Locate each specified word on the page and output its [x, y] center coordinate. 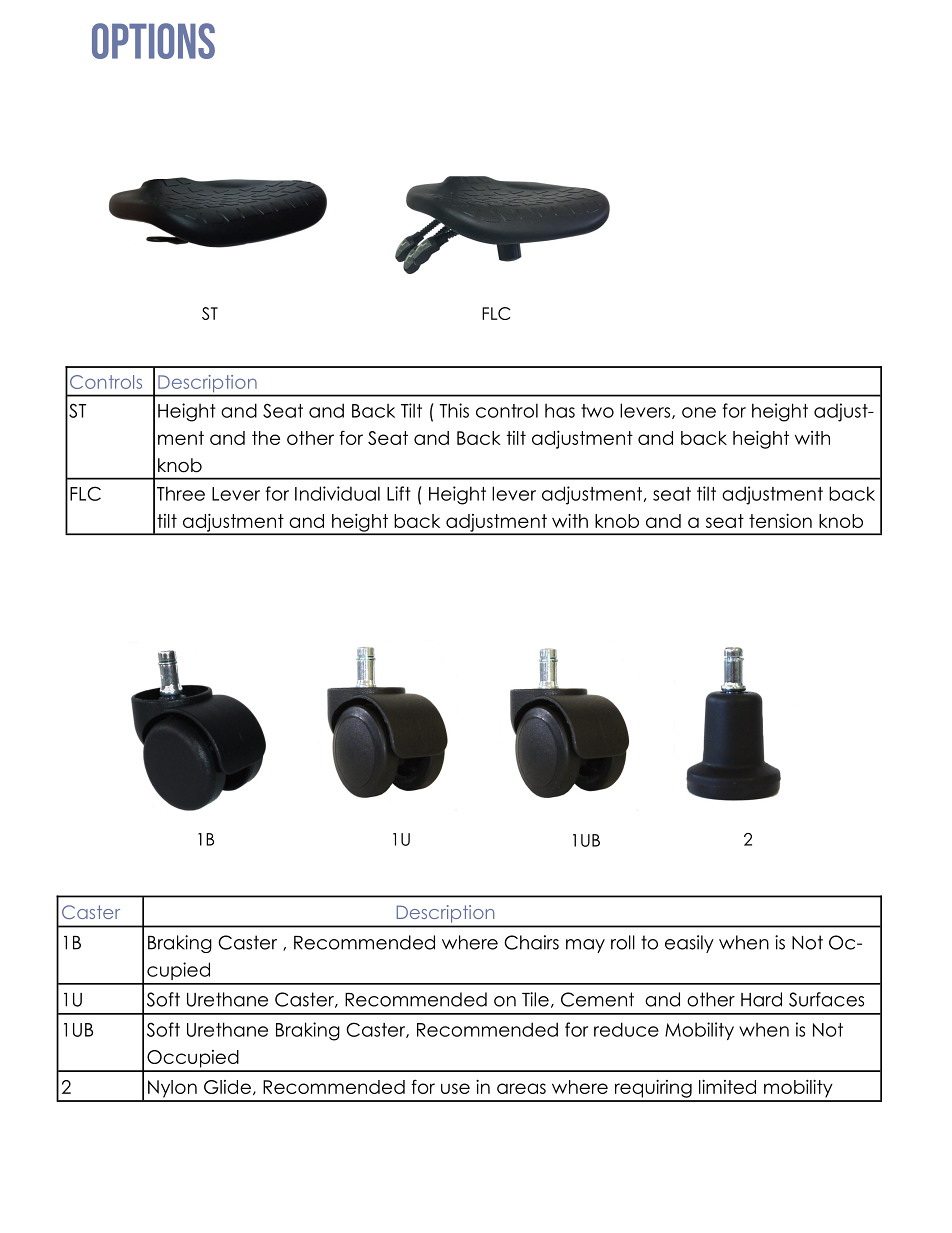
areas [521, 1088]
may [585, 946]
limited [727, 1086]
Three [181, 493]
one [699, 412]
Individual [337, 493]
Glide [227, 1087]
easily [689, 944]
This [454, 410]
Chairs [531, 942]
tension [780, 520]
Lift [399, 493]
